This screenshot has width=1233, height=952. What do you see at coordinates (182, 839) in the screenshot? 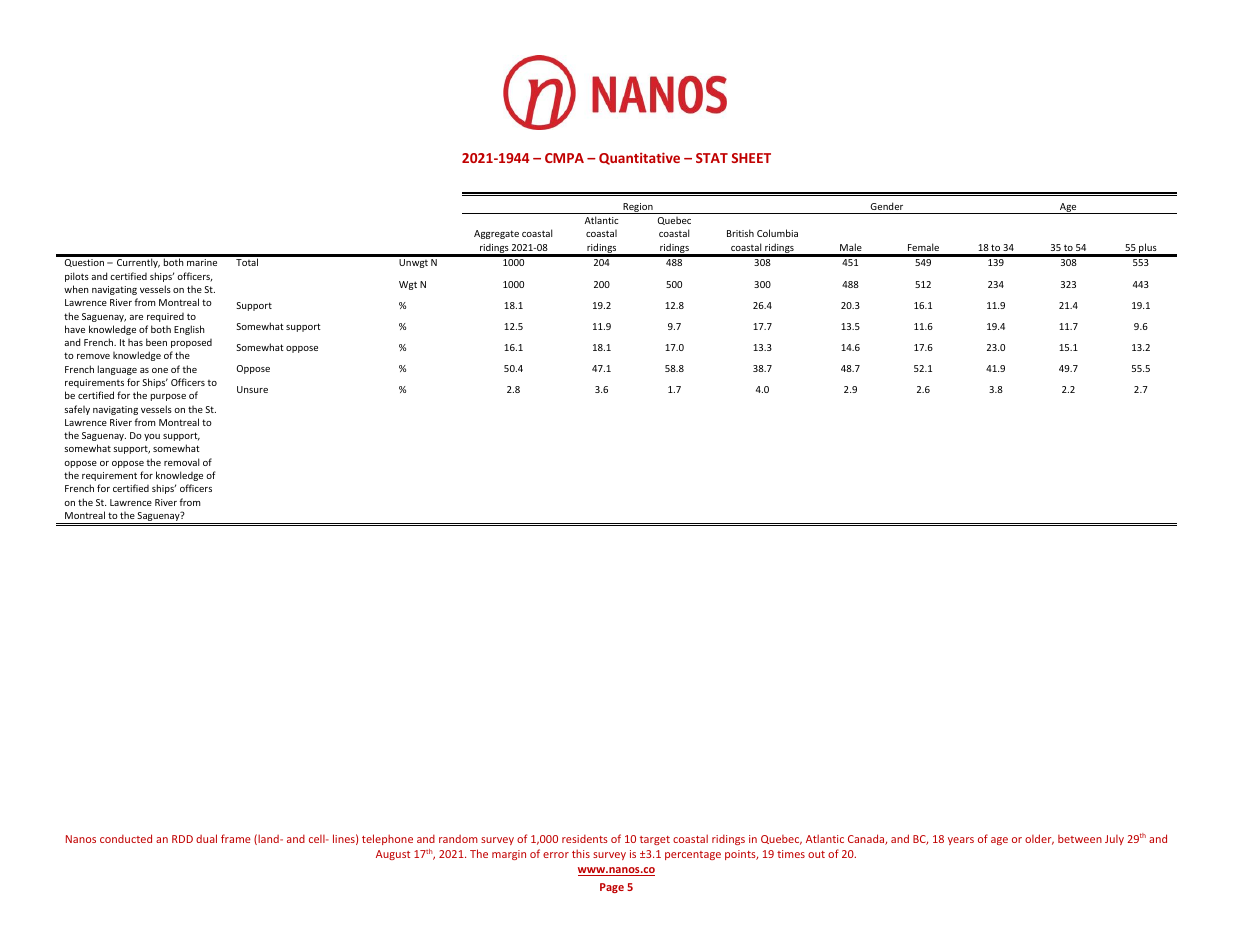
I see `RDD` at bounding box center [182, 839].
